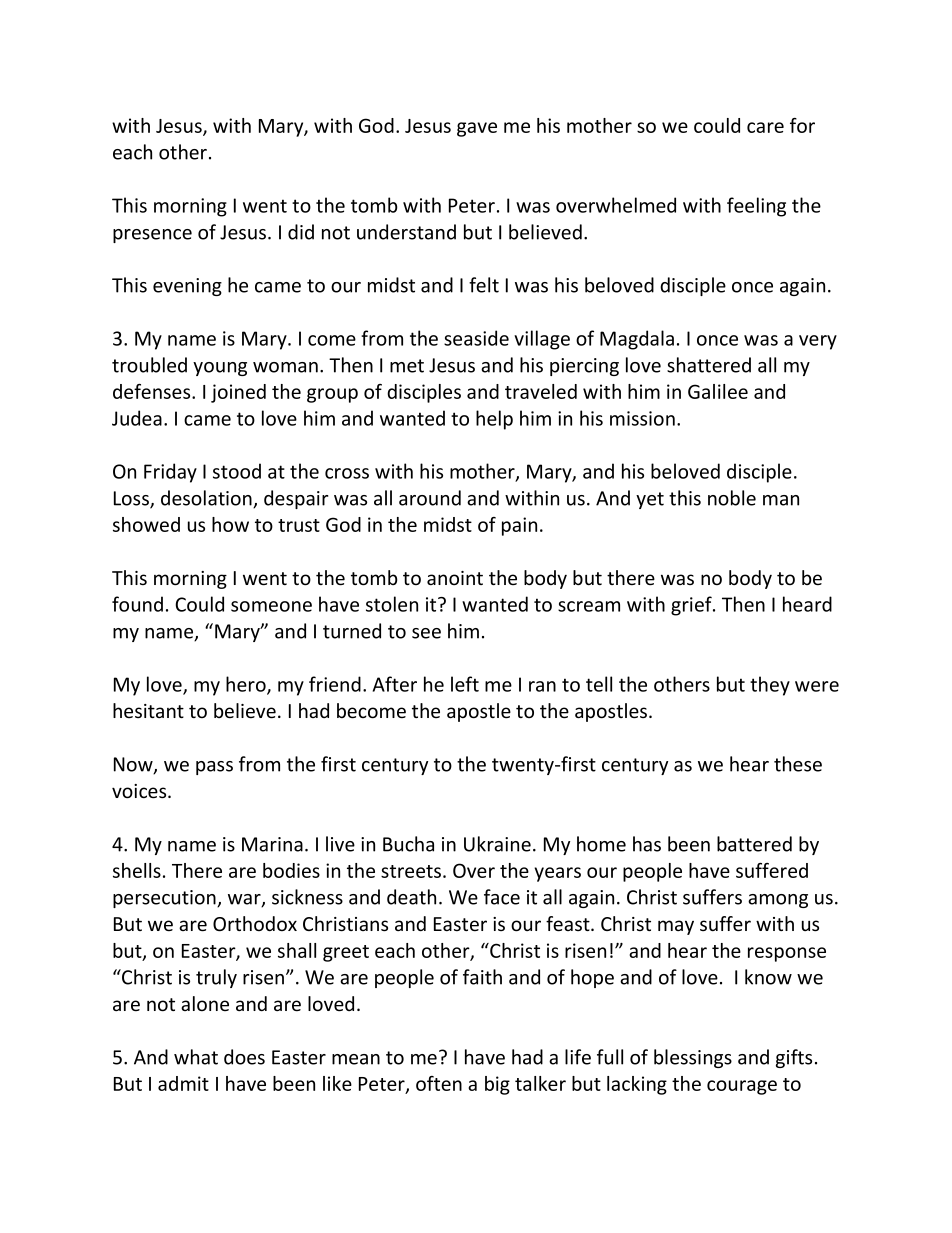 This screenshot has width=952, height=1233. I want to click on big, so click(497, 1085).
